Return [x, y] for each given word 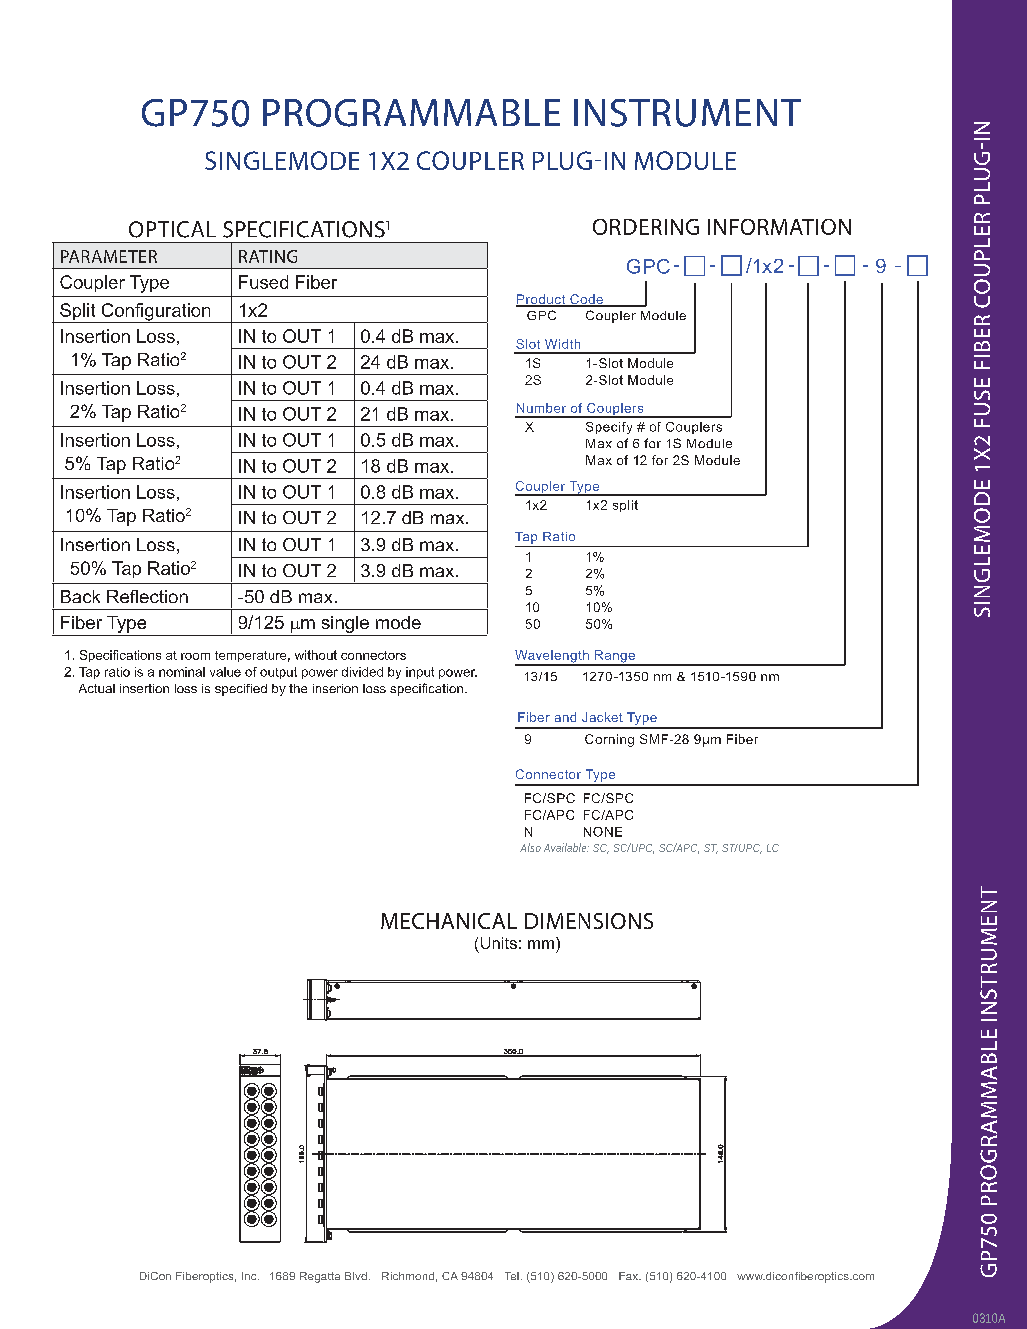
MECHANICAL [449, 921]
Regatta [320, 1277]
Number [541, 408]
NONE [603, 832]
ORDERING [646, 227]
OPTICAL [172, 229]
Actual [97, 688]
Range [615, 657]
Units [499, 943]
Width [562, 344]
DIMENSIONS [589, 921]
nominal [182, 672]
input [420, 673]
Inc [250, 1276]
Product [542, 300]
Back [80, 596]
